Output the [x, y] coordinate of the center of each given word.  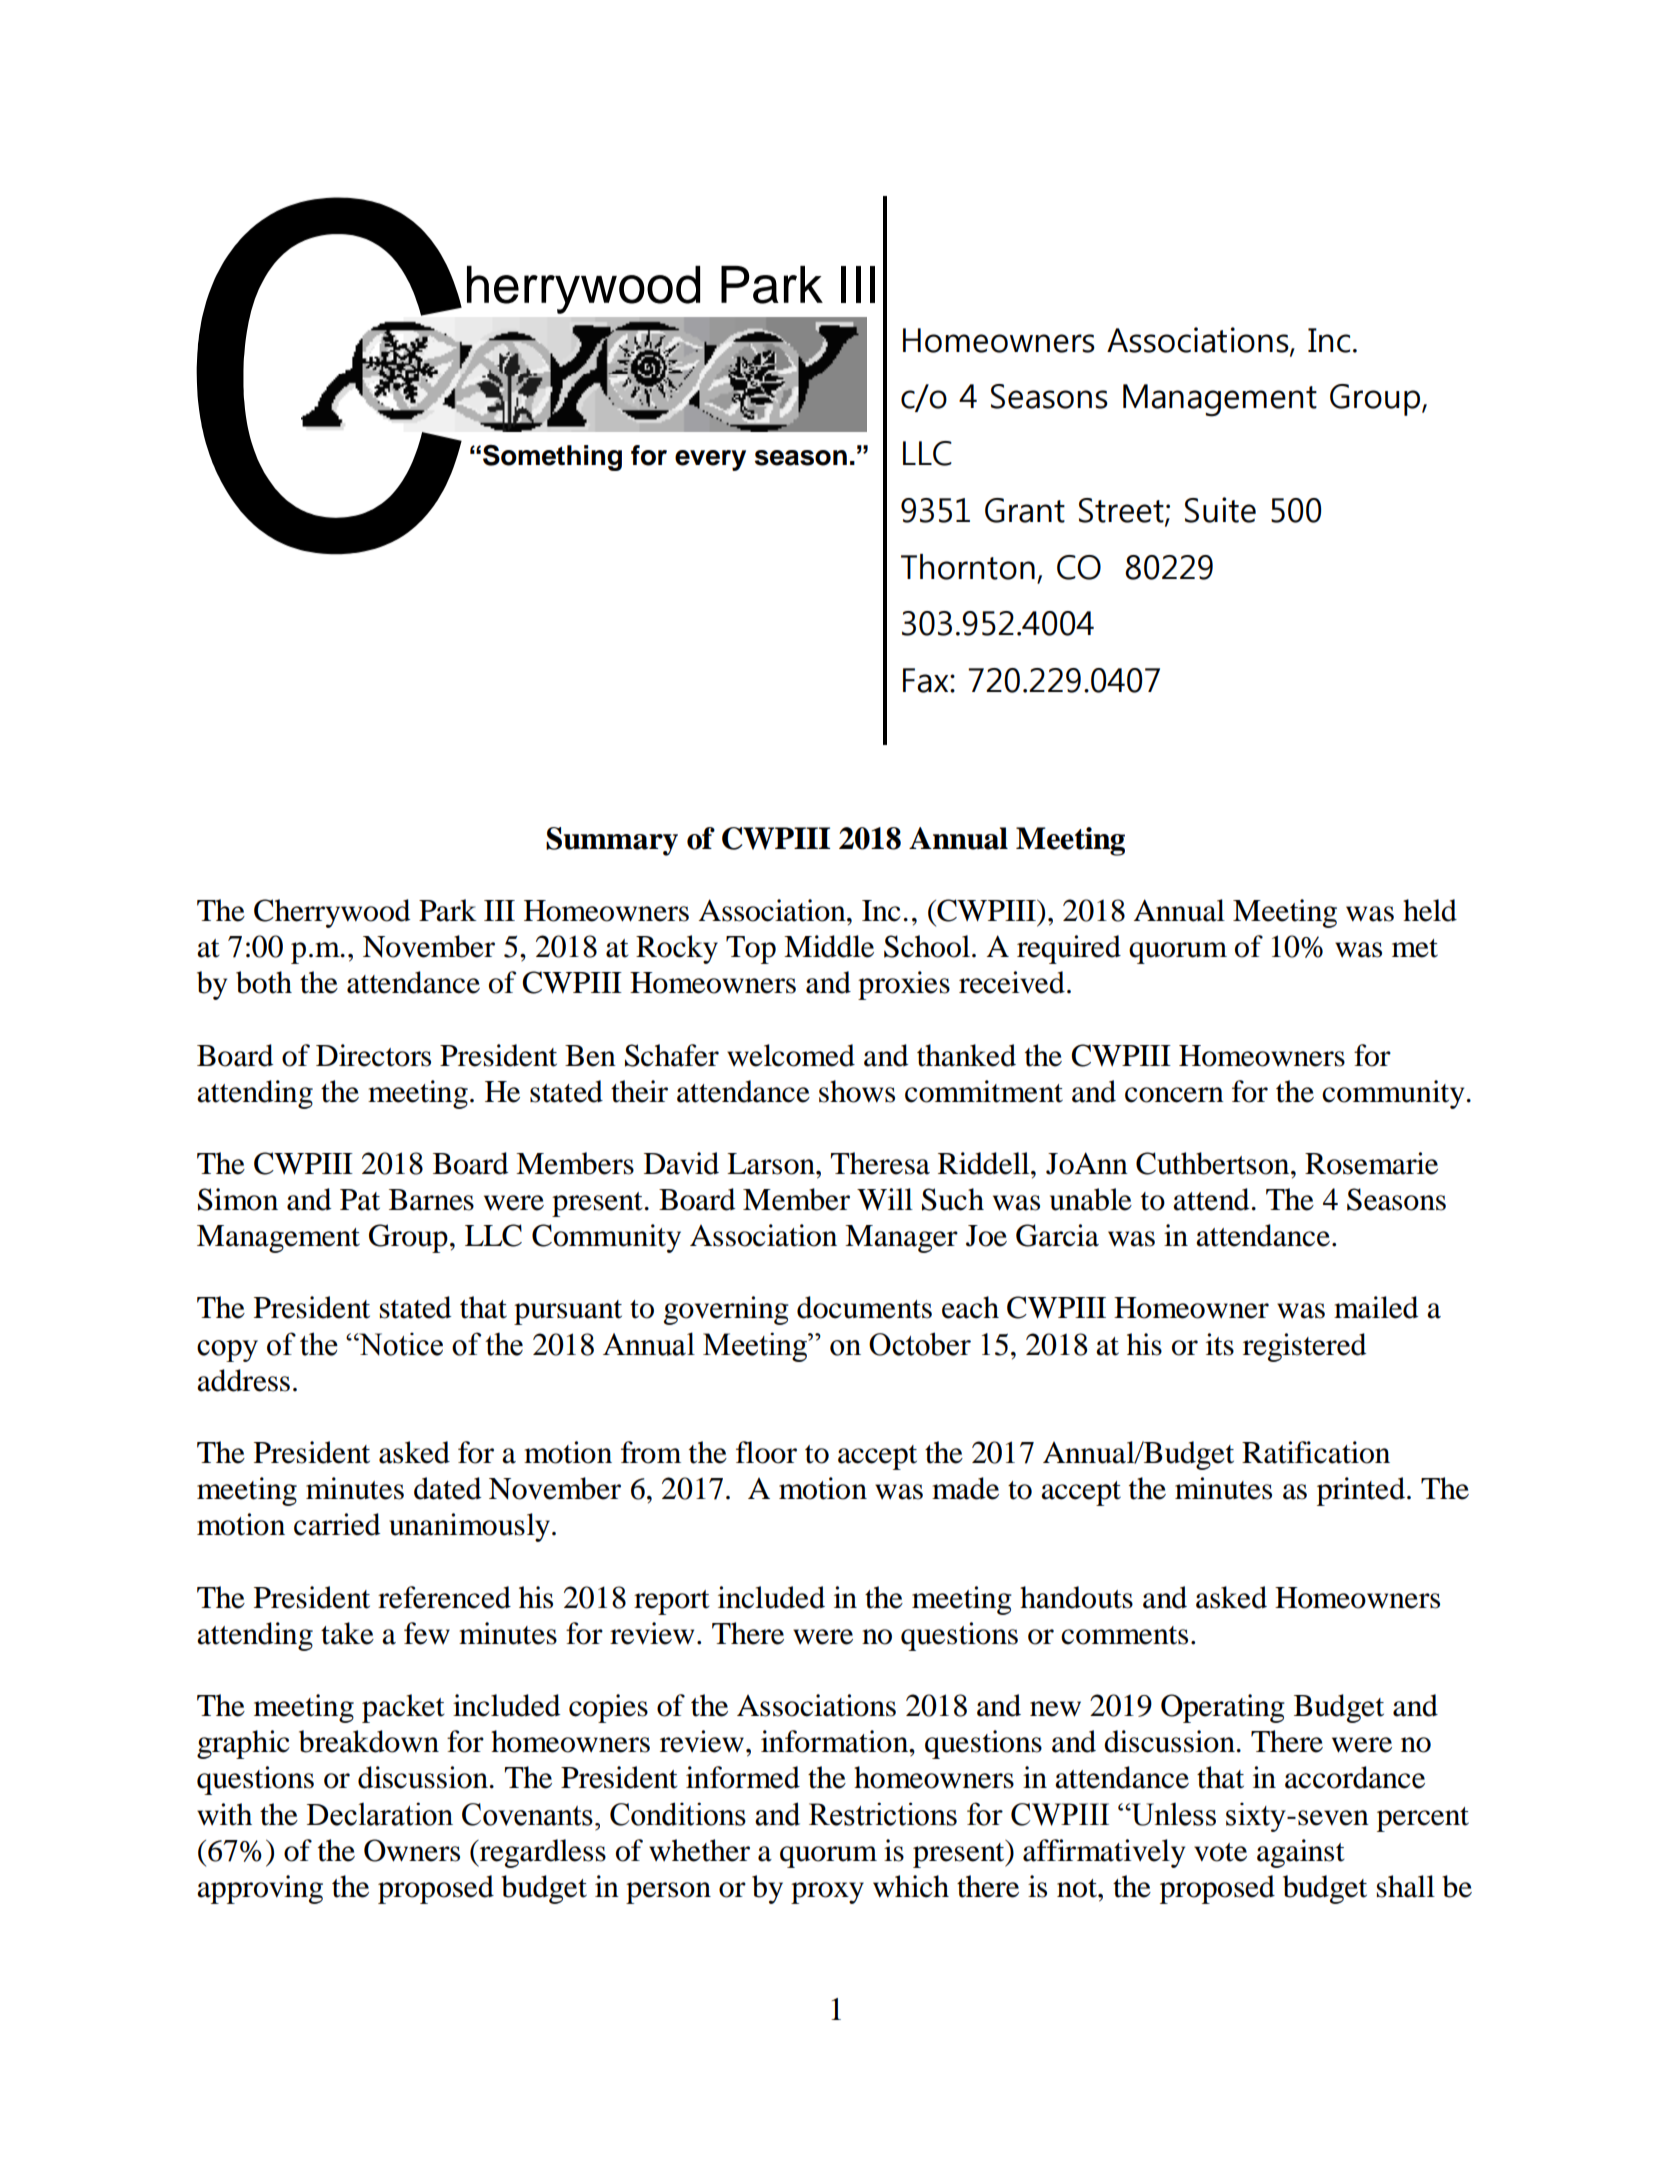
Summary [612, 841]
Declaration [380, 1814]
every [710, 460]
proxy [827, 1893]
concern [1174, 1095]
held [1430, 910]
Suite [1220, 510]
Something [552, 457]
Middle [829, 946]
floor [766, 1452]
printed [1361, 1491]
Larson [772, 1164]
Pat [360, 1200]
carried [337, 1524]
